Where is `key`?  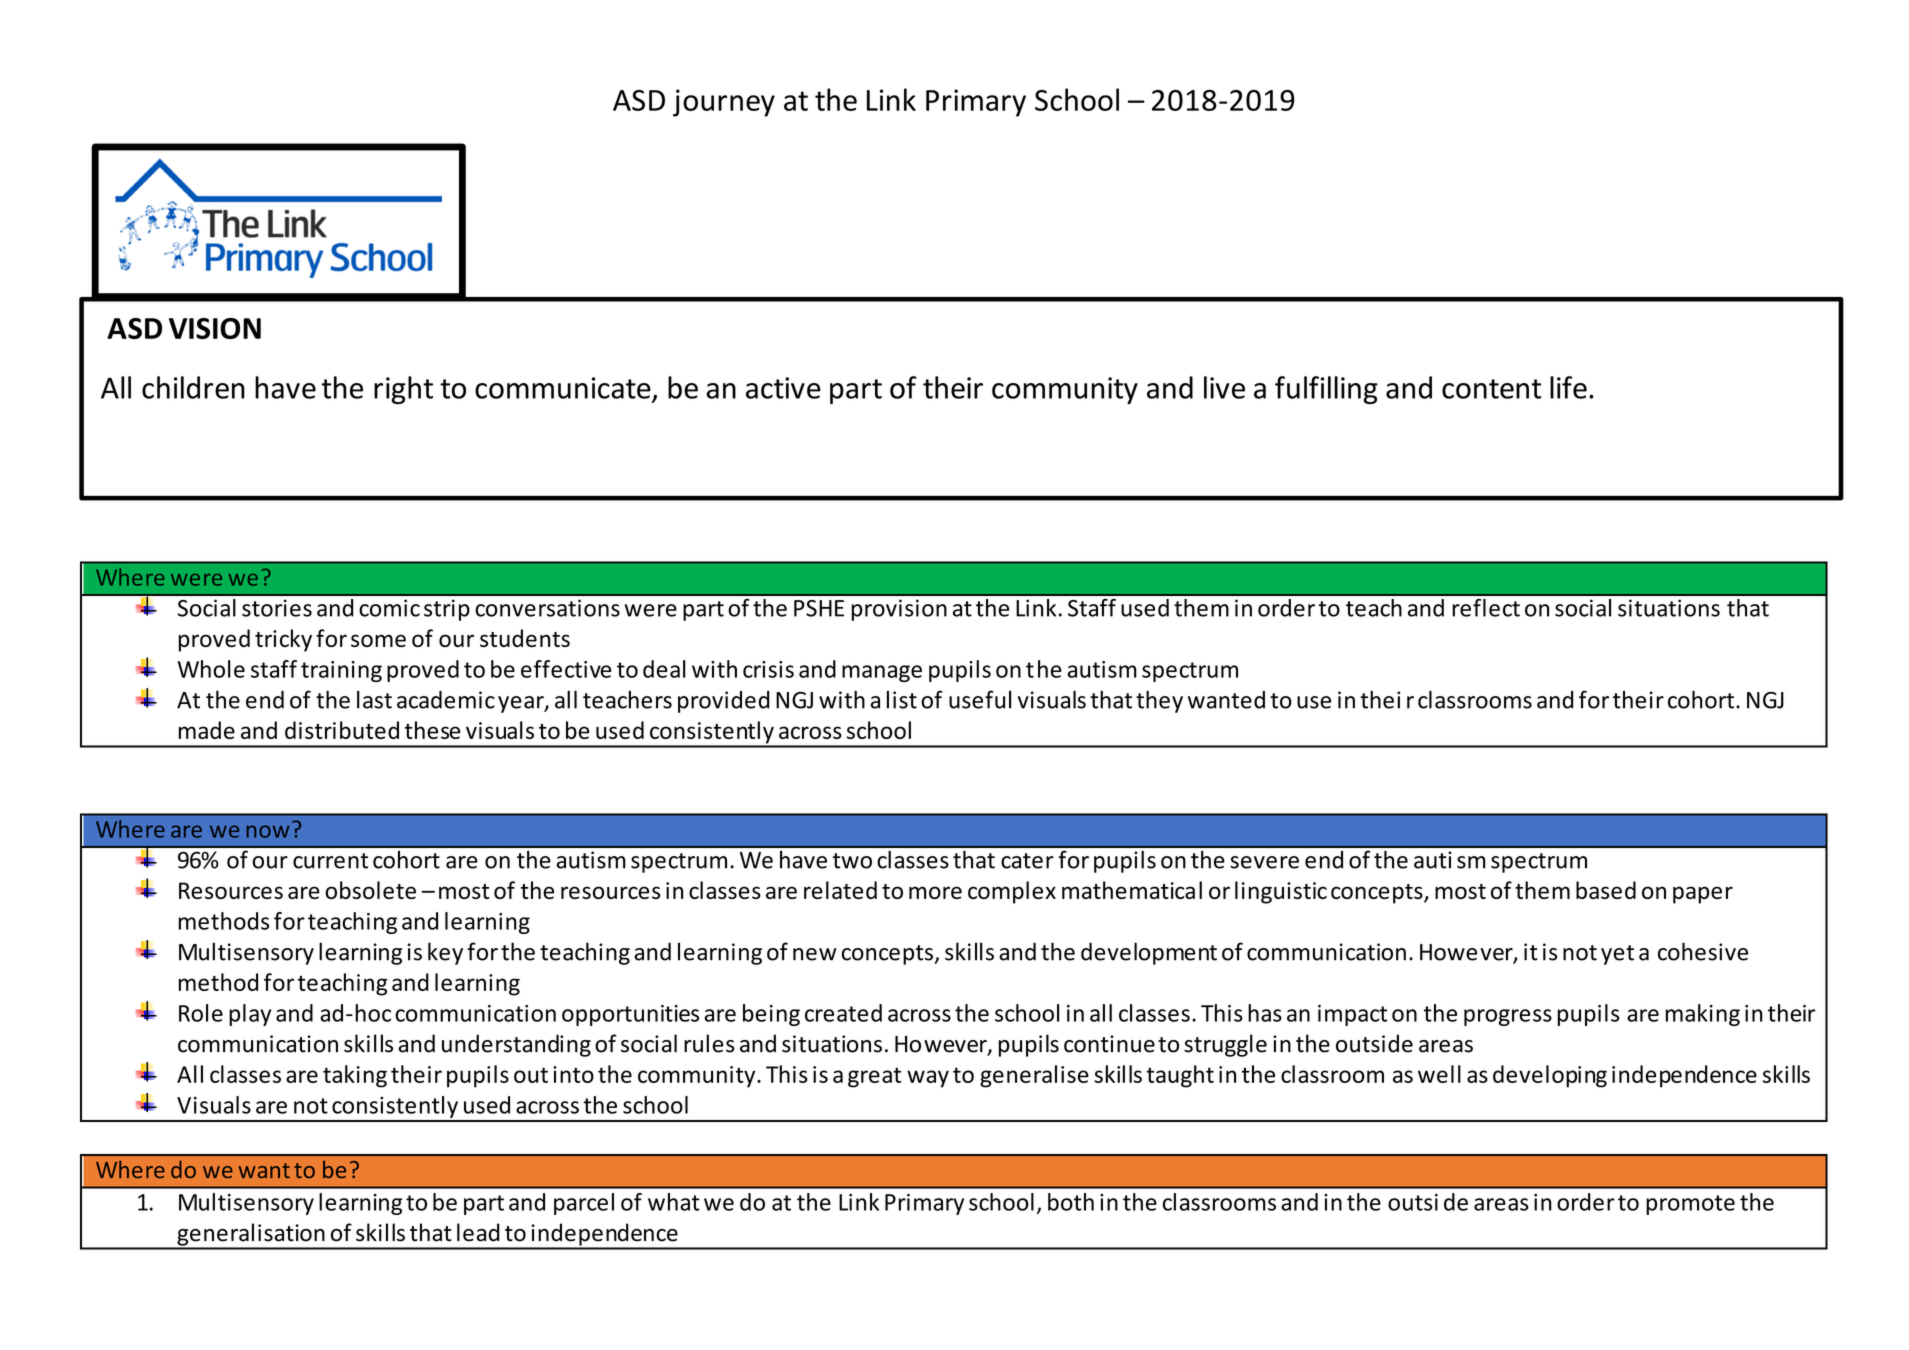 key is located at coordinates (445, 953).
